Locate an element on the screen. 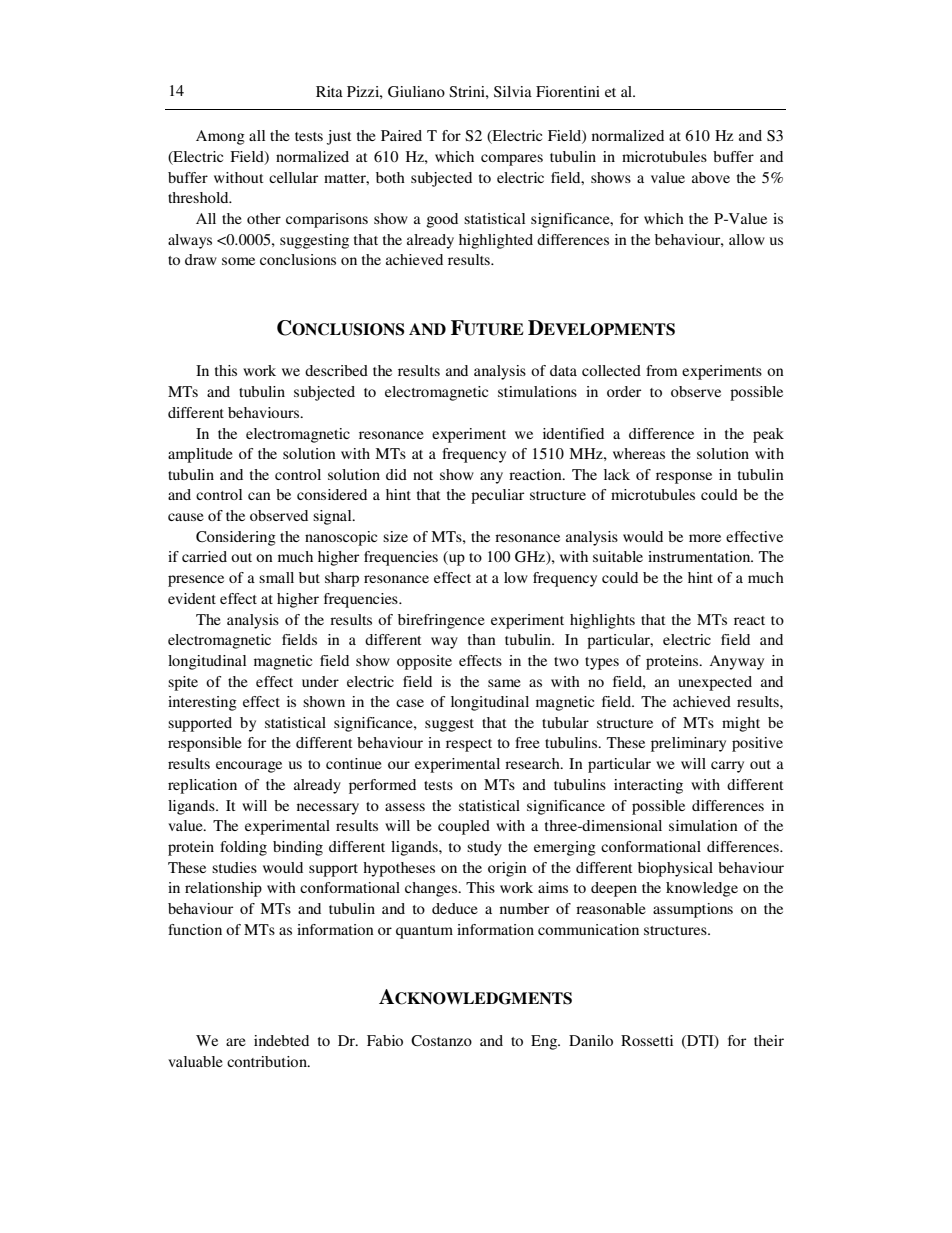 Image resolution: width=952 pixels, height=1233 pixels. Eng is located at coordinates (545, 1042).
